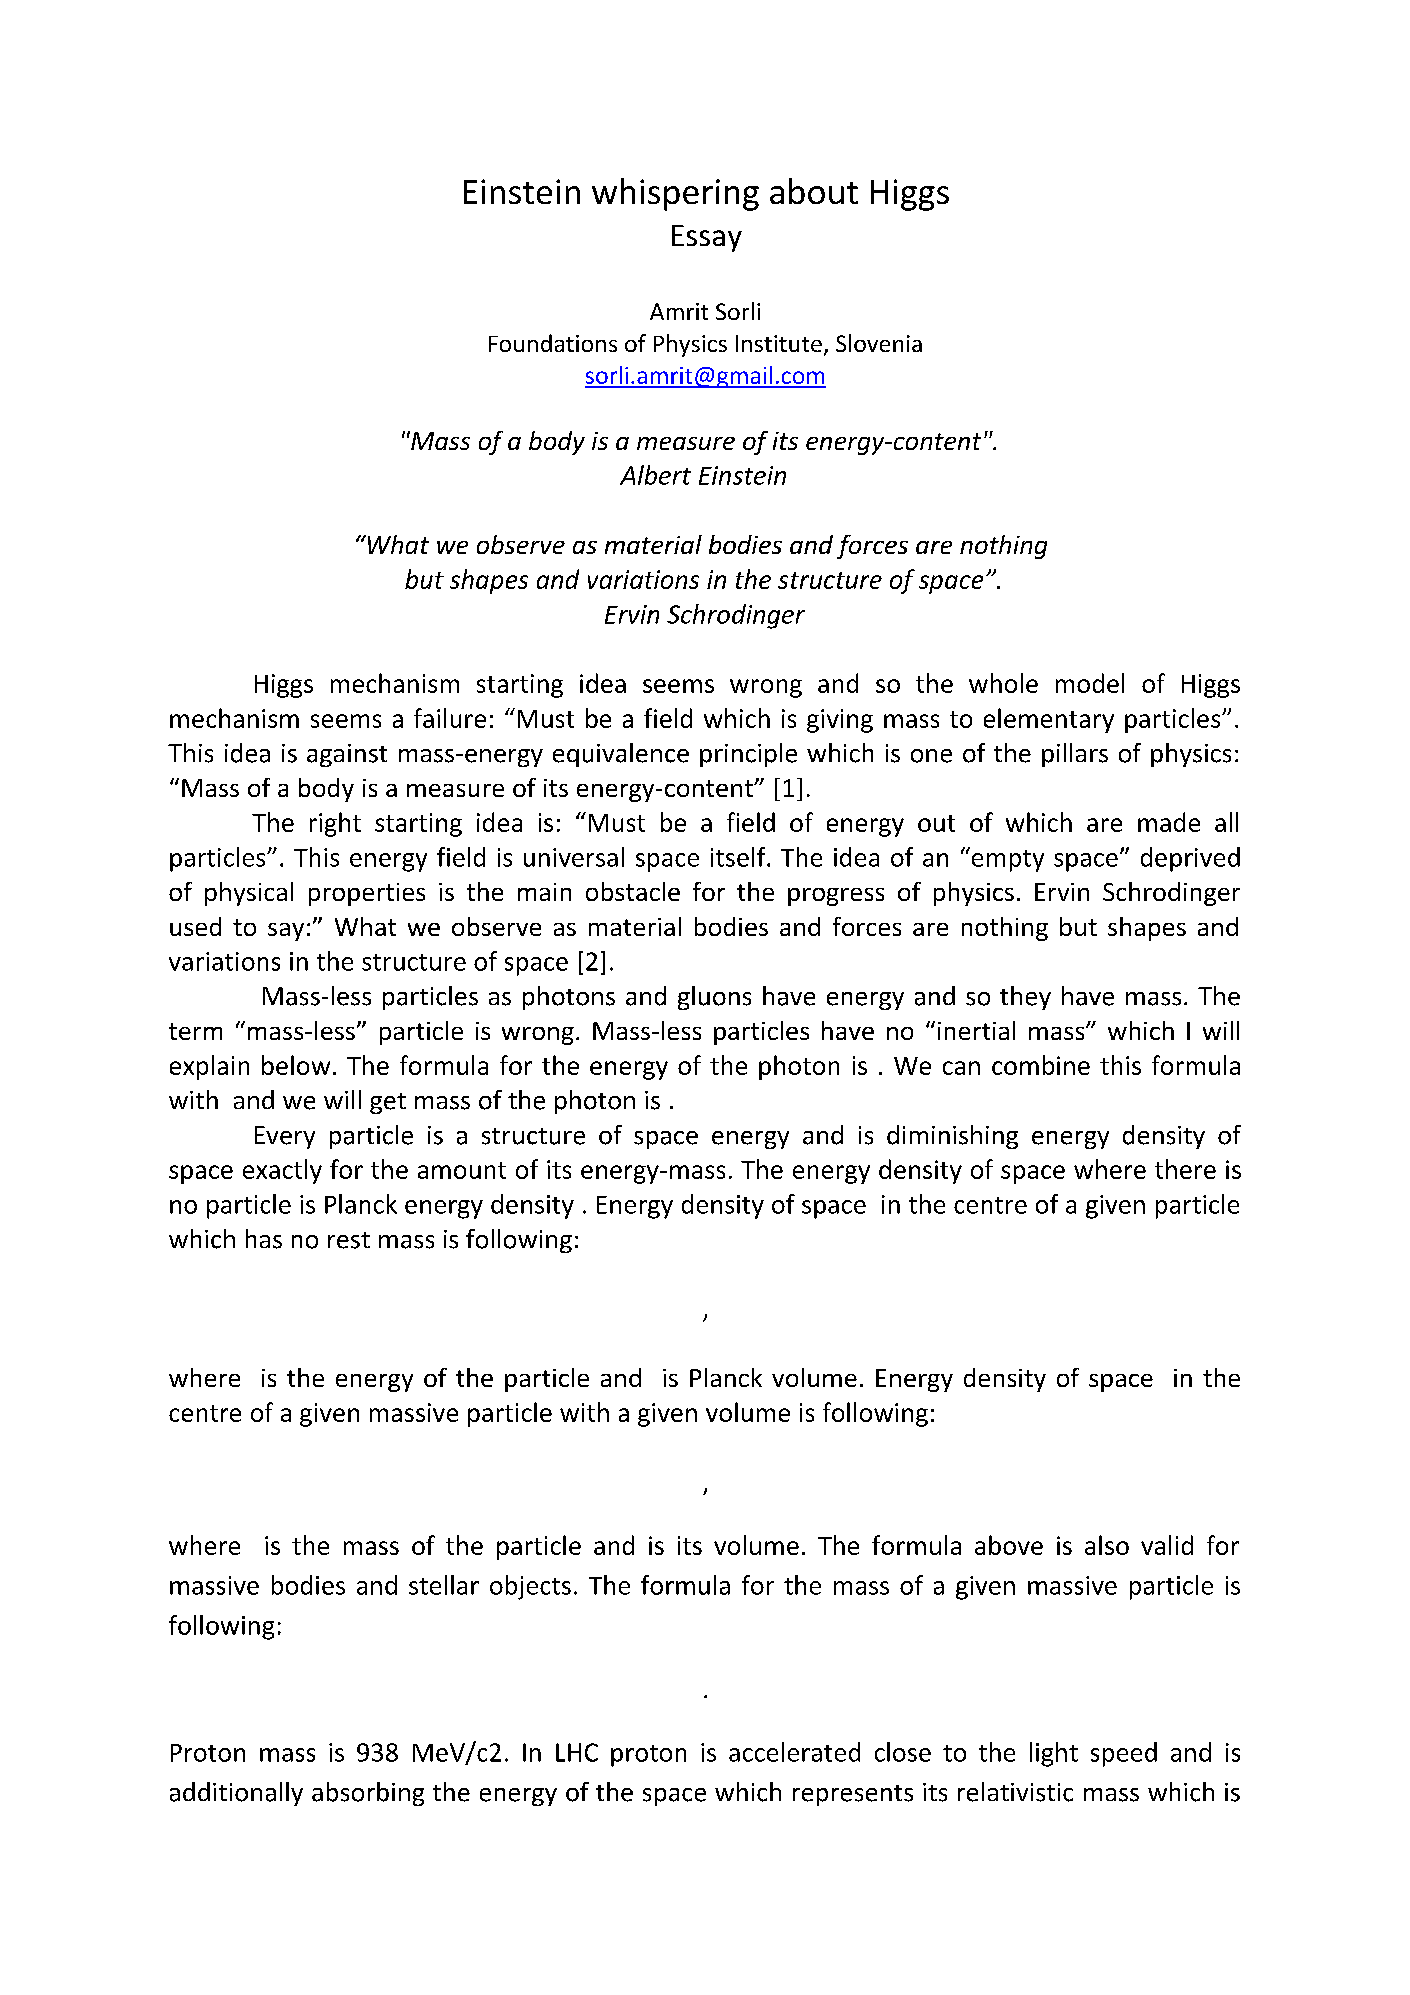 This screenshot has height=1995, width=1410. What do you see at coordinates (462, 1170) in the screenshot?
I see `amount` at bounding box center [462, 1170].
